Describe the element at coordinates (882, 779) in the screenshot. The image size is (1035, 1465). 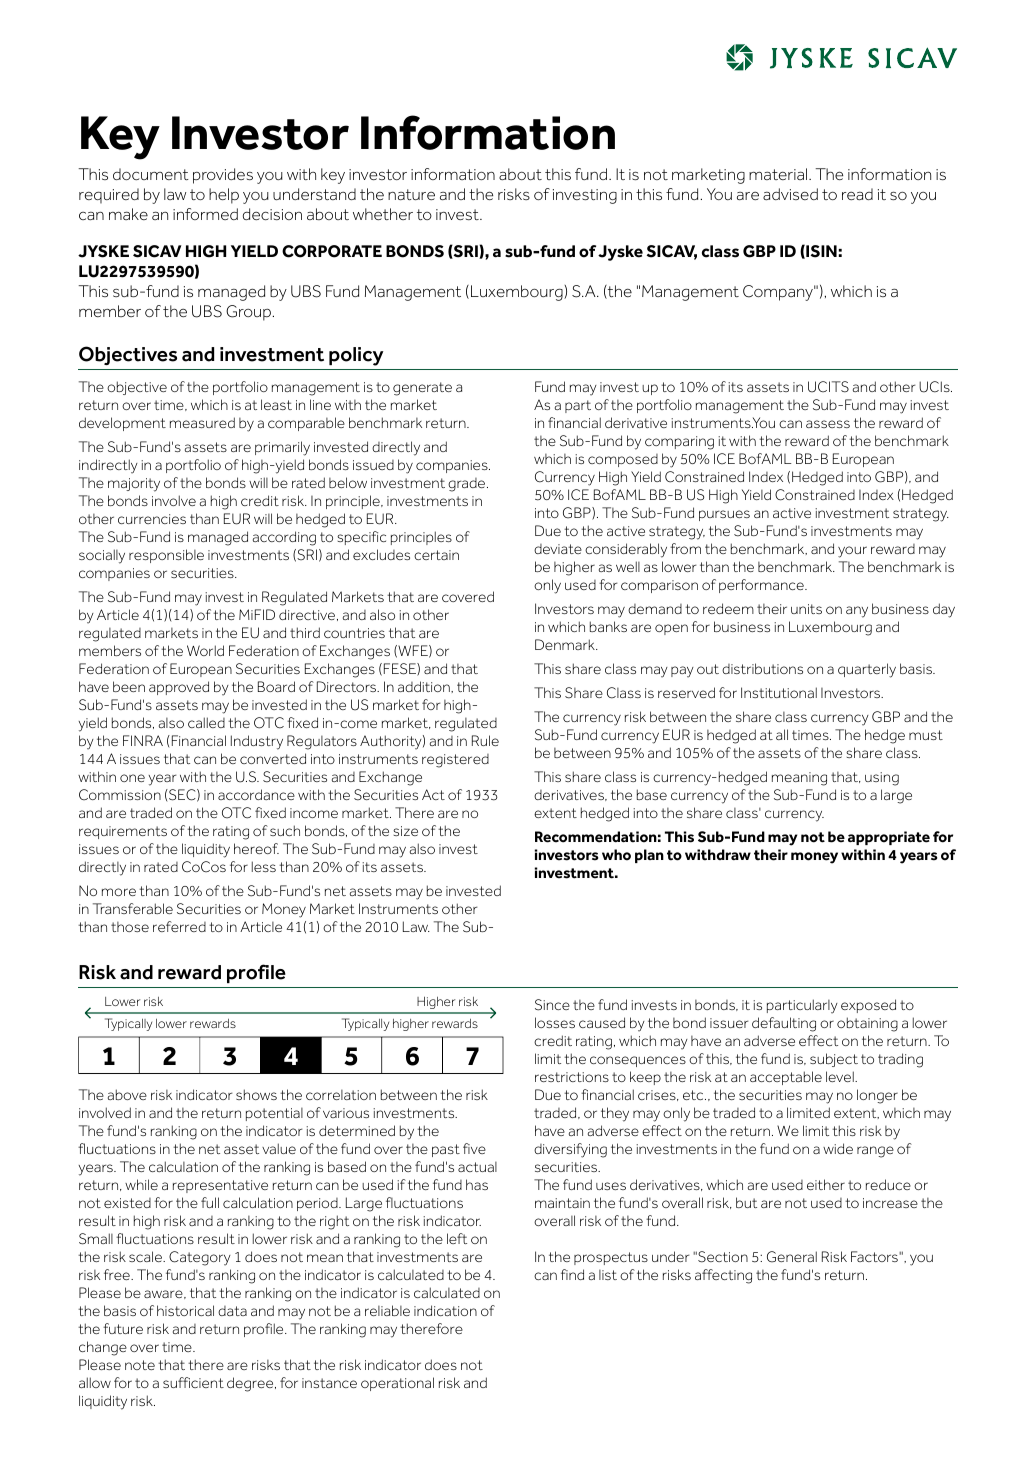
I see `using` at that location.
